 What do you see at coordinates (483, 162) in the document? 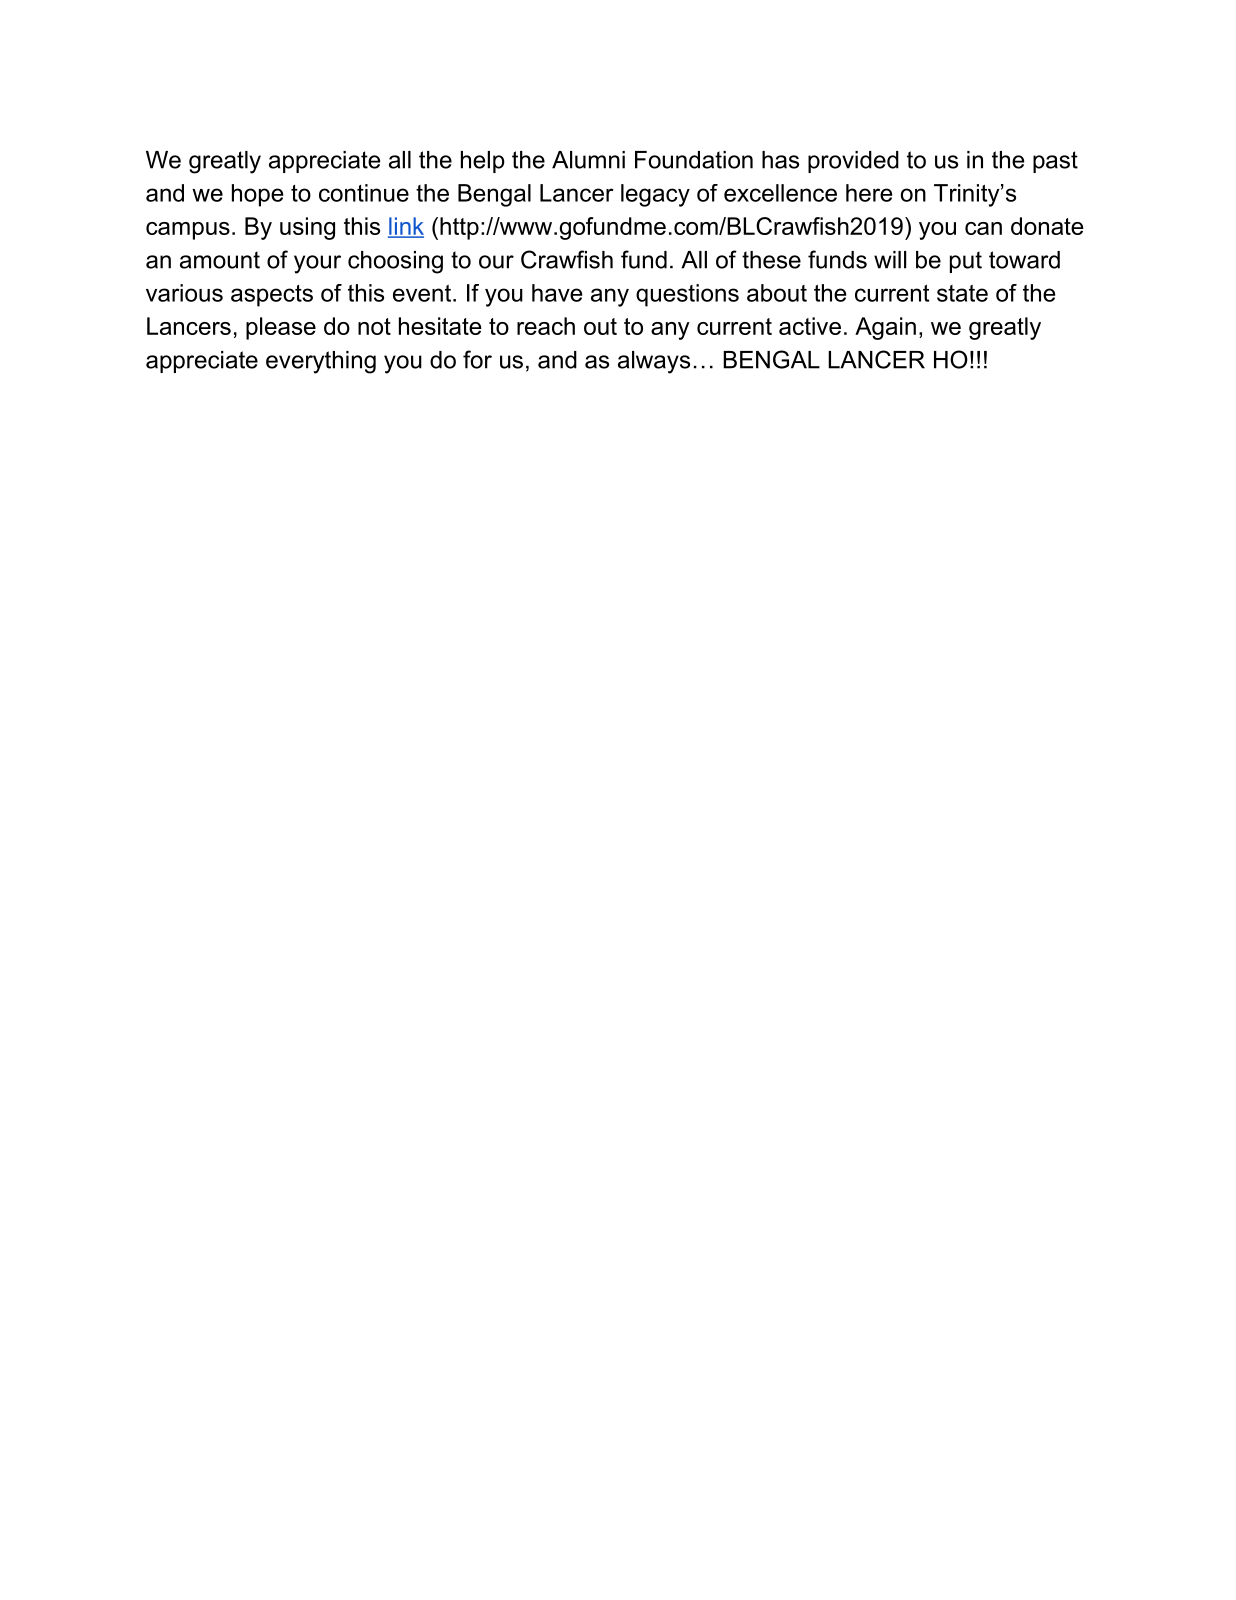
I see `help` at bounding box center [483, 162].
